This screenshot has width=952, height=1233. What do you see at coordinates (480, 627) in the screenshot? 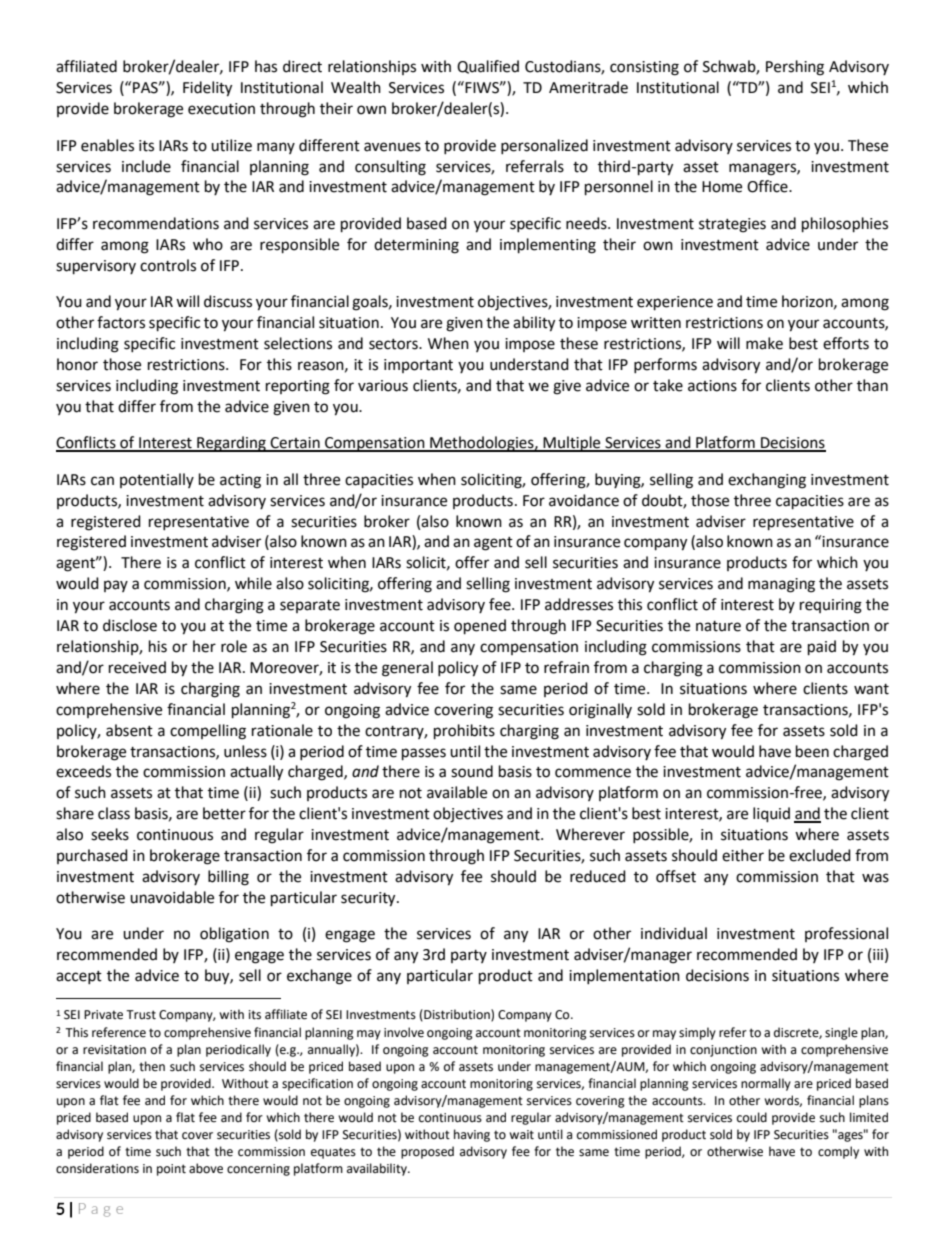
I see `opened` at bounding box center [480, 627].
